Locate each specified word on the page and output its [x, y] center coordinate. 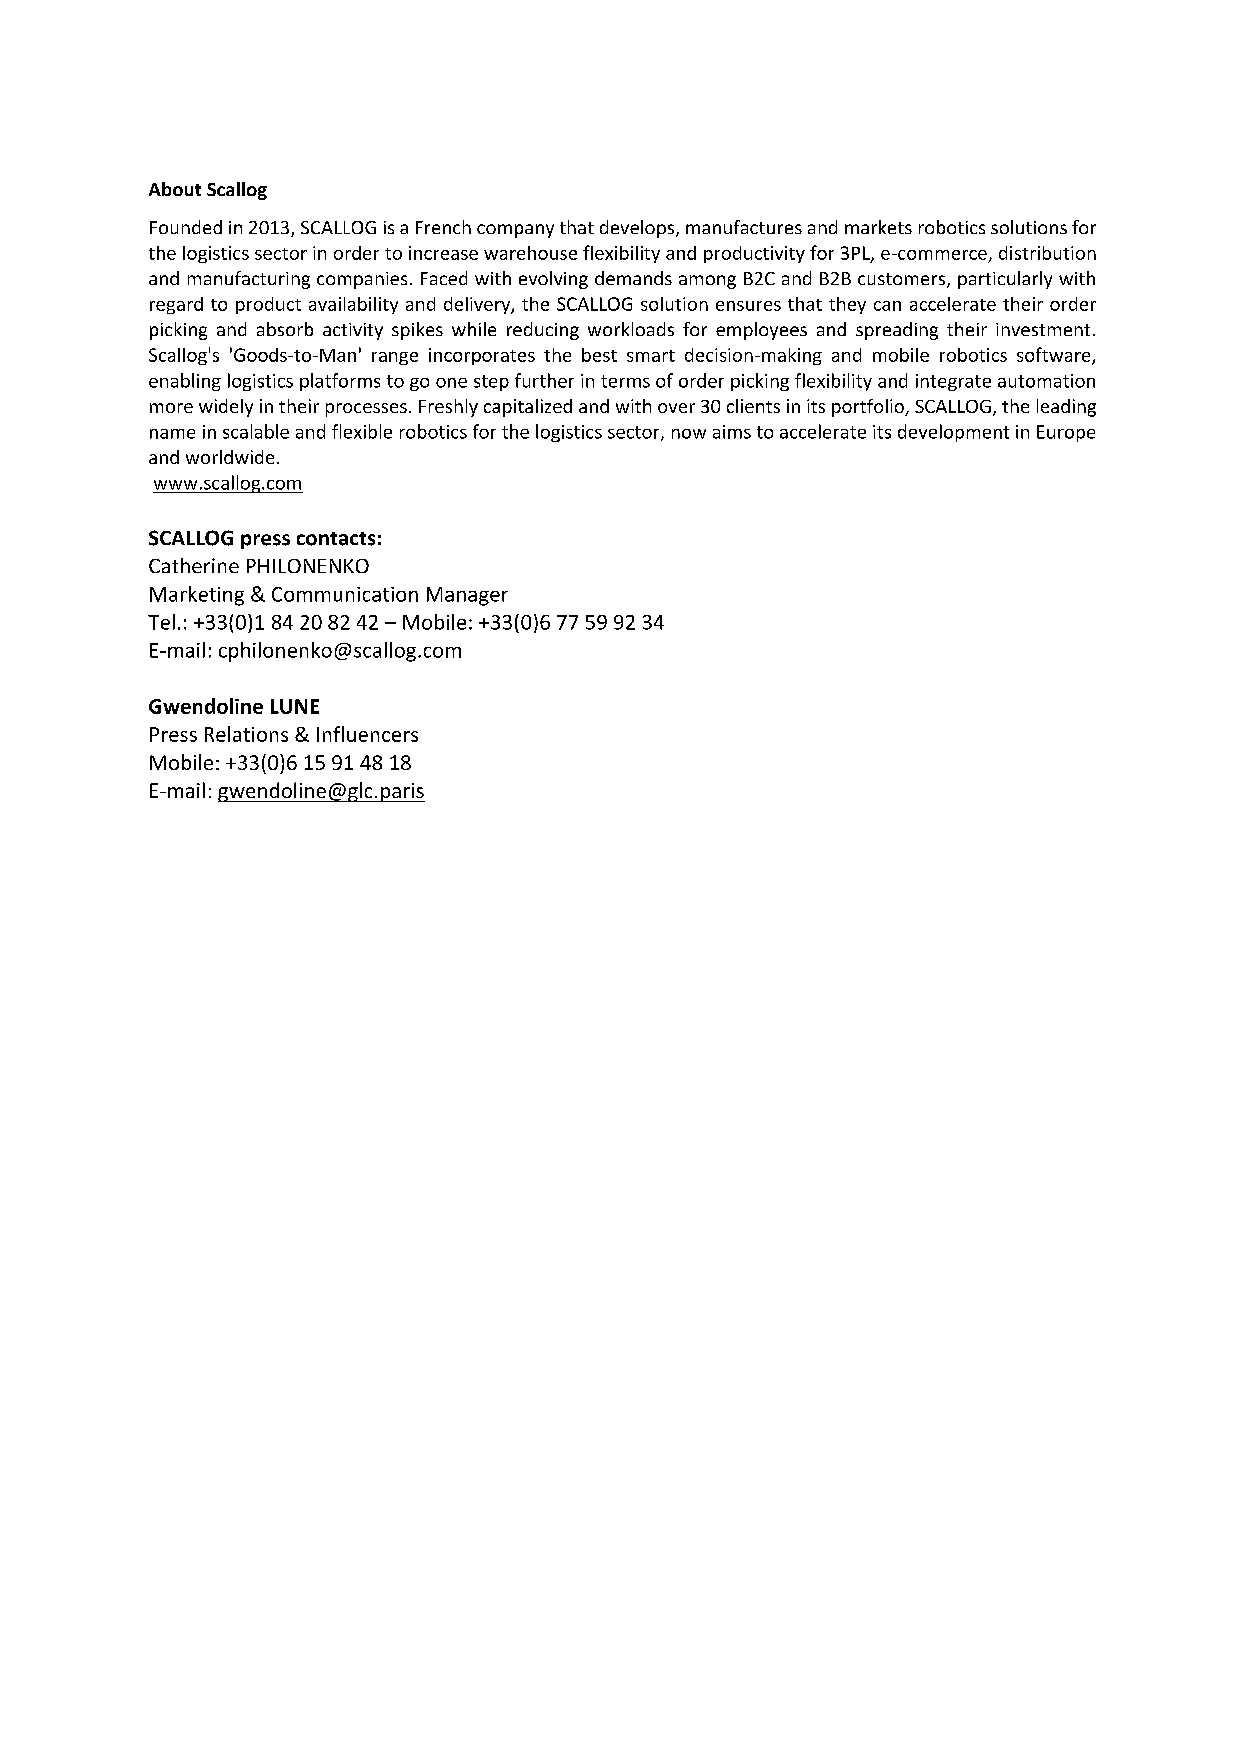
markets [878, 227]
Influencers [367, 734]
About [175, 189]
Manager [467, 596]
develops [638, 229]
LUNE [295, 706]
